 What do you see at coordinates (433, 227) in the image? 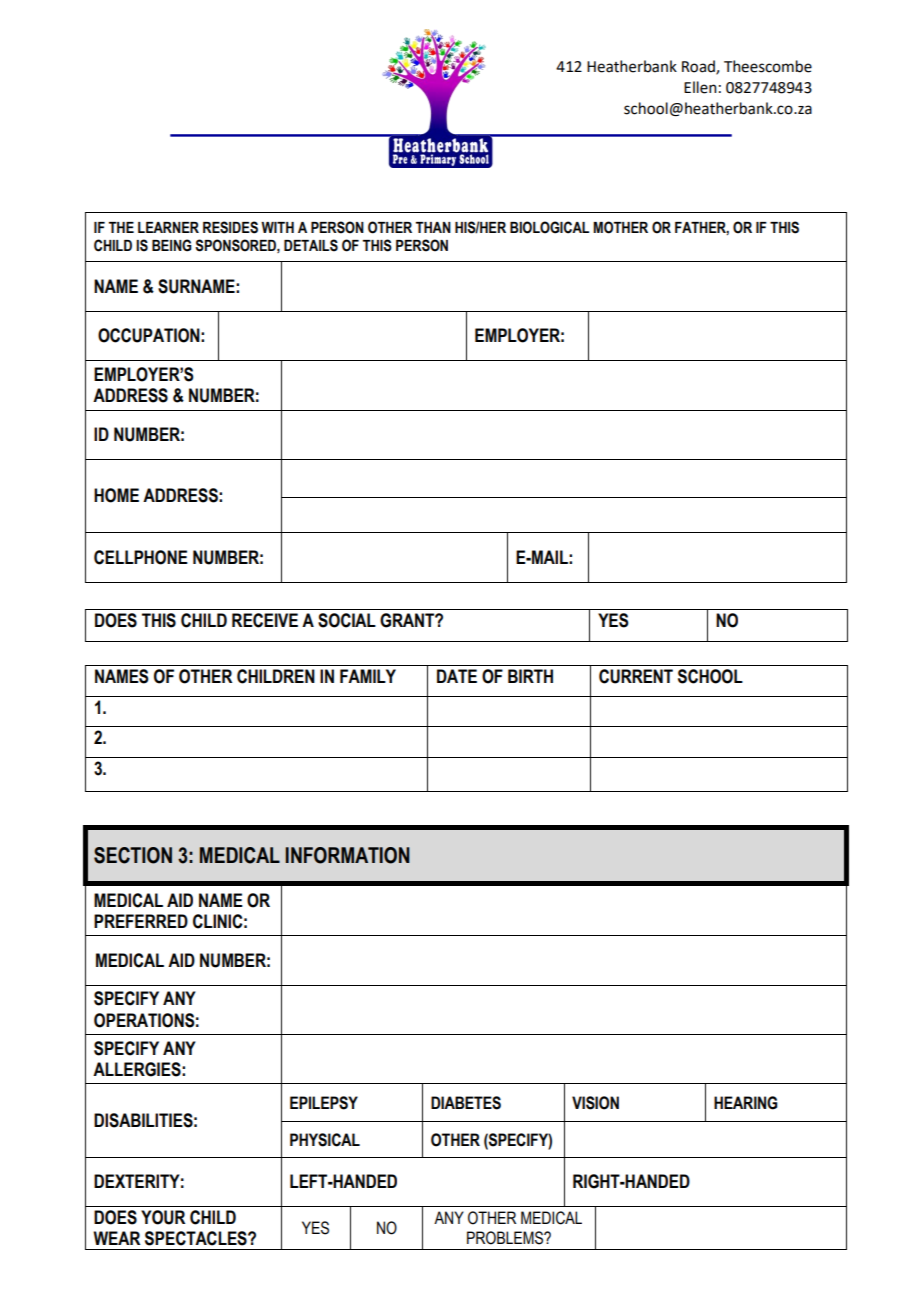
I see `THAN` at bounding box center [433, 227].
